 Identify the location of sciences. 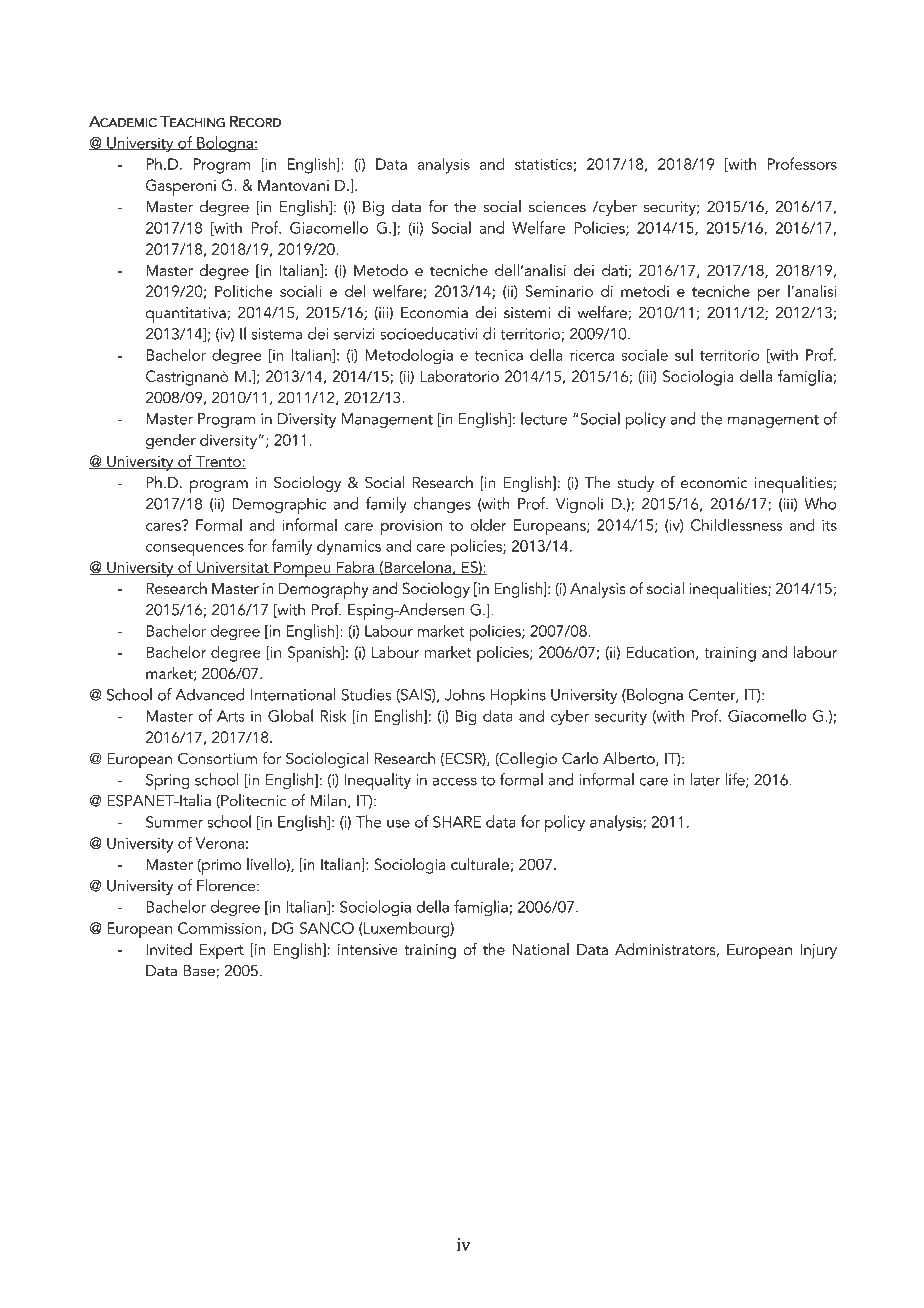
(557, 207).
